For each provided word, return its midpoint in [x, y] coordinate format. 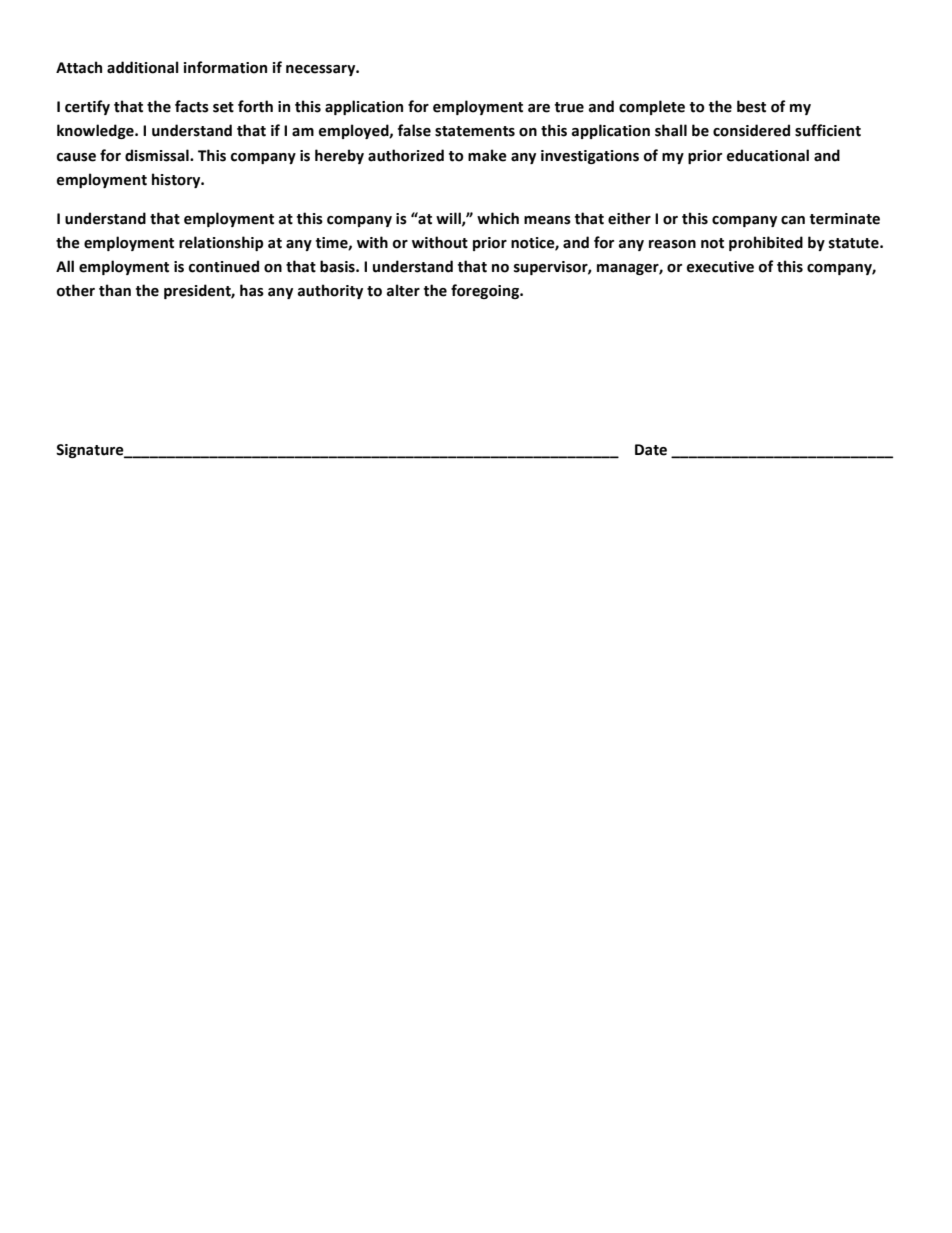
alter [403, 290]
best [751, 106]
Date [651, 450]
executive [720, 267]
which [498, 218]
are [539, 108]
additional [143, 67]
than [115, 290]
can [793, 220]
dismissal [158, 155]
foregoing [486, 291]
